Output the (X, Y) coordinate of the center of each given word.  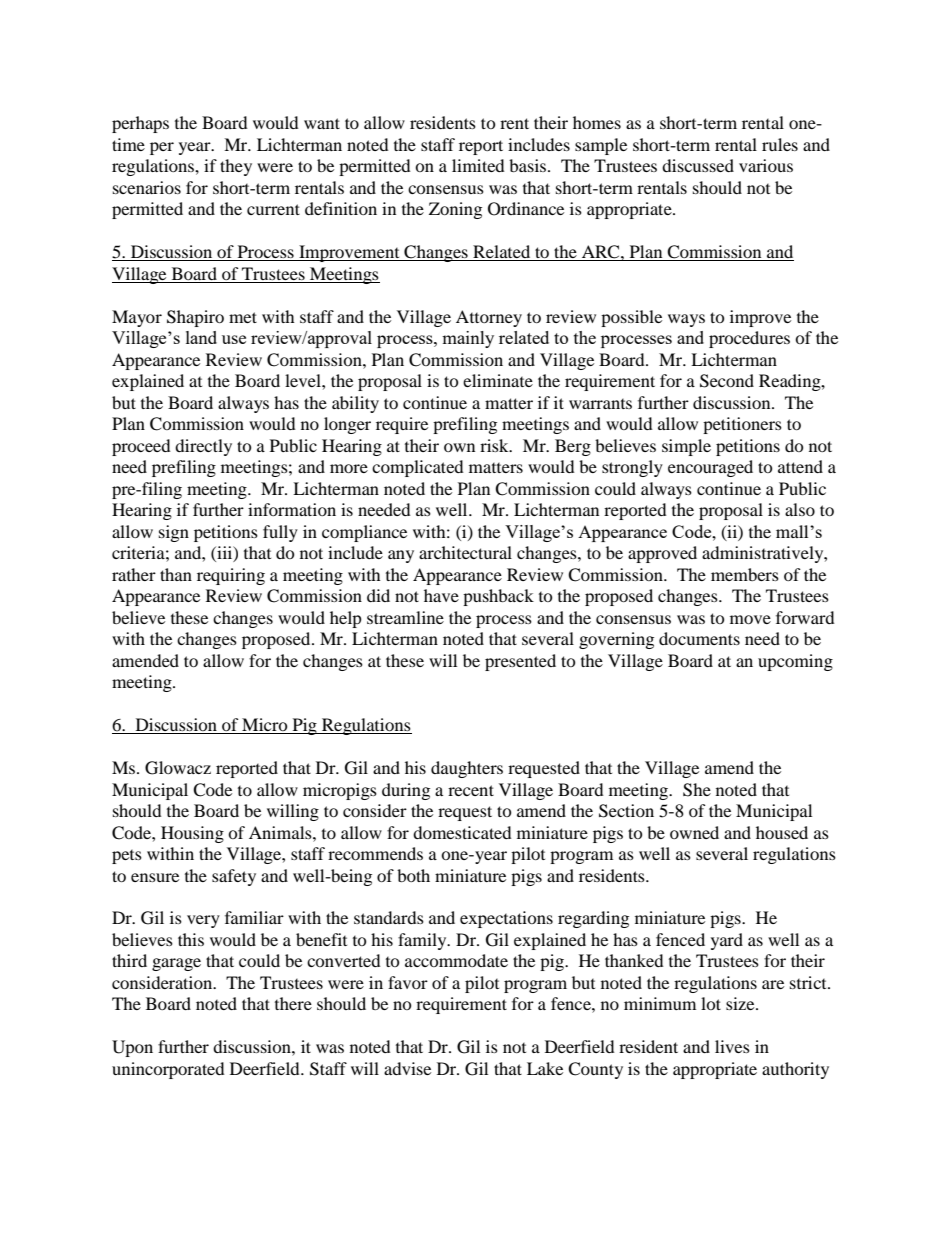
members (745, 574)
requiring (231, 576)
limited (478, 165)
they (236, 167)
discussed (698, 165)
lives (732, 1046)
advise (407, 1068)
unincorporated (168, 1070)
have (441, 595)
